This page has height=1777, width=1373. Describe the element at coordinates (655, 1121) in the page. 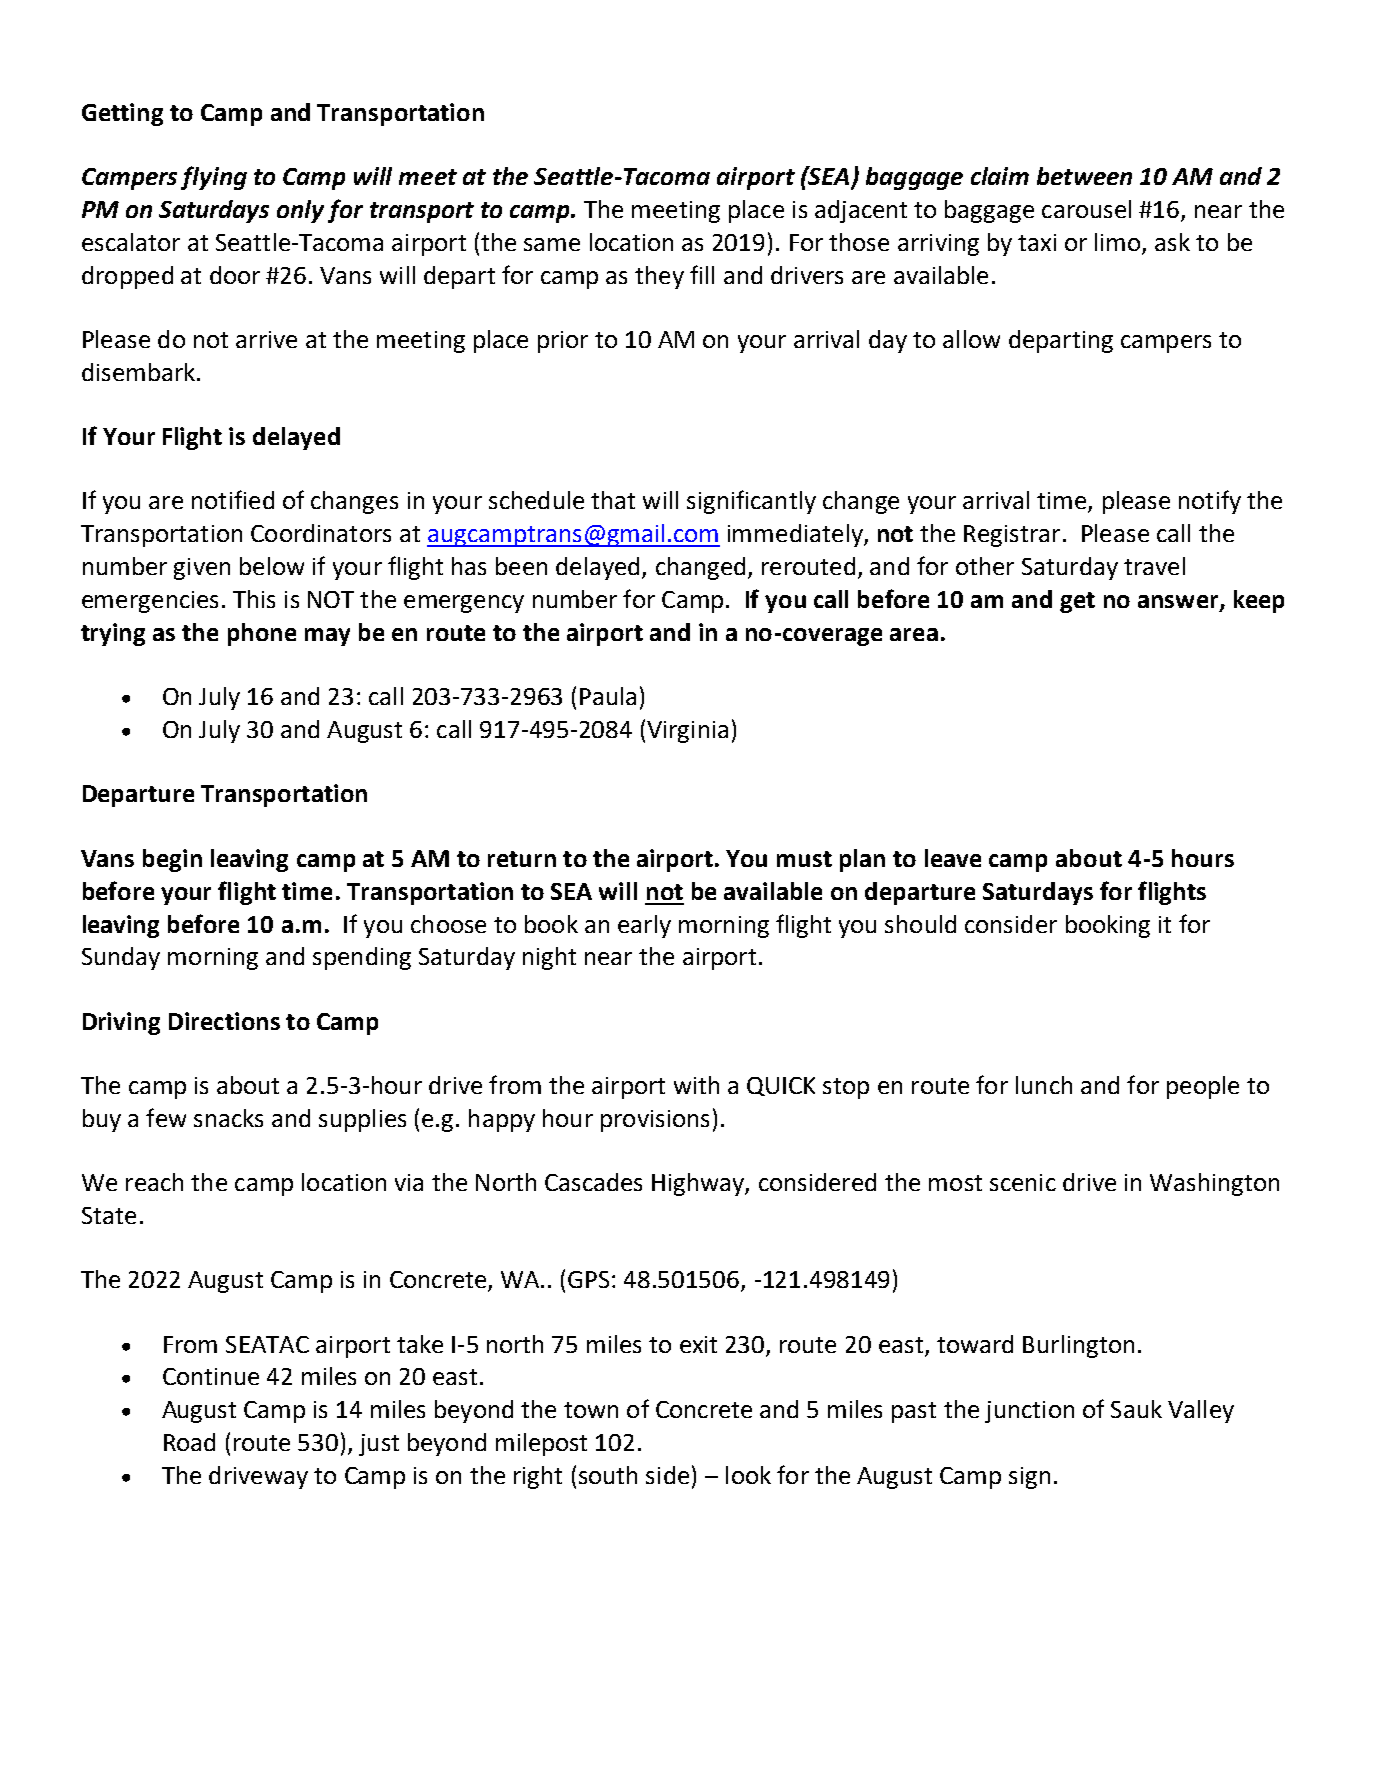

I see `provisions` at that location.
